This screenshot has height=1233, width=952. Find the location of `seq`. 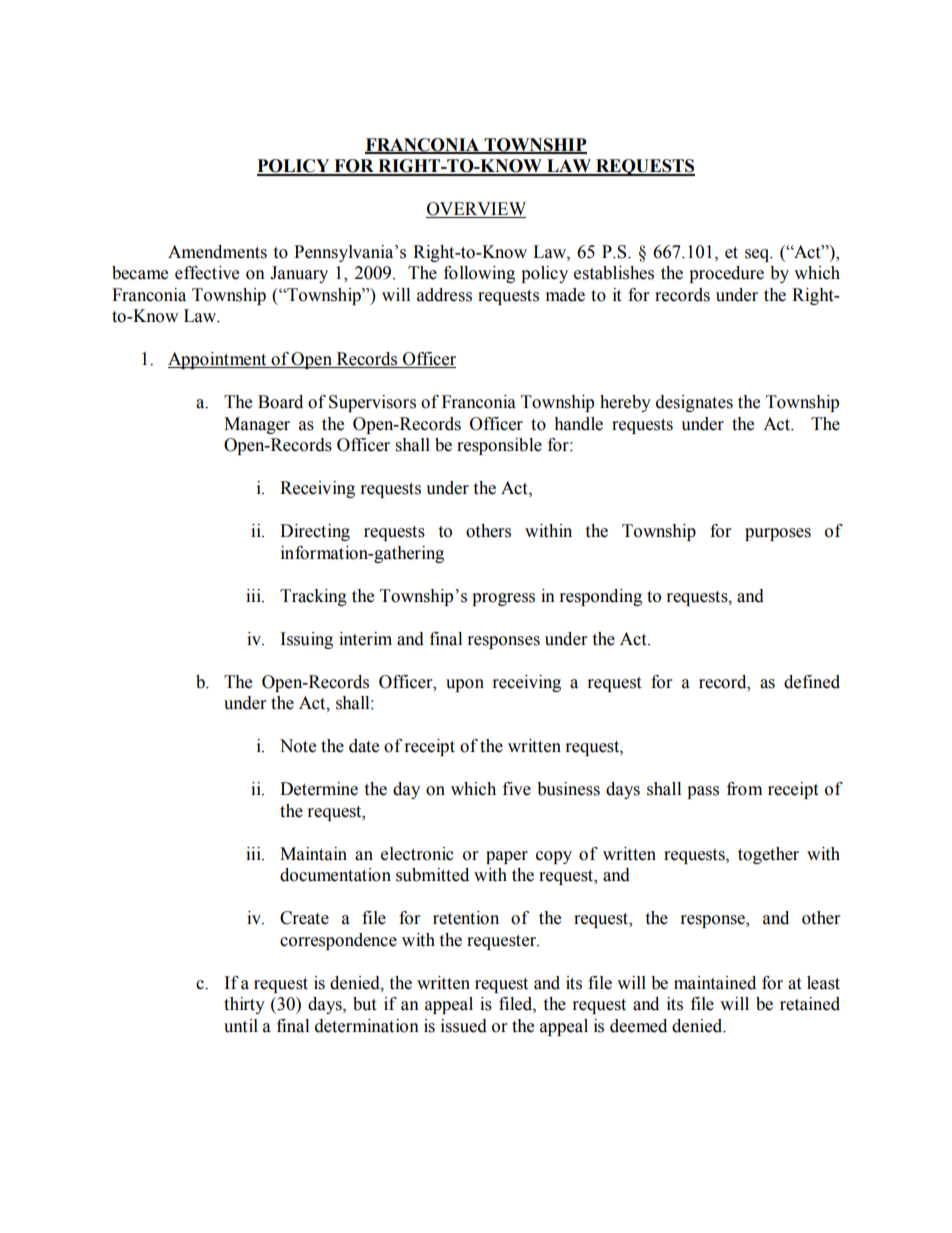

seq is located at coordinates (758, 255).
